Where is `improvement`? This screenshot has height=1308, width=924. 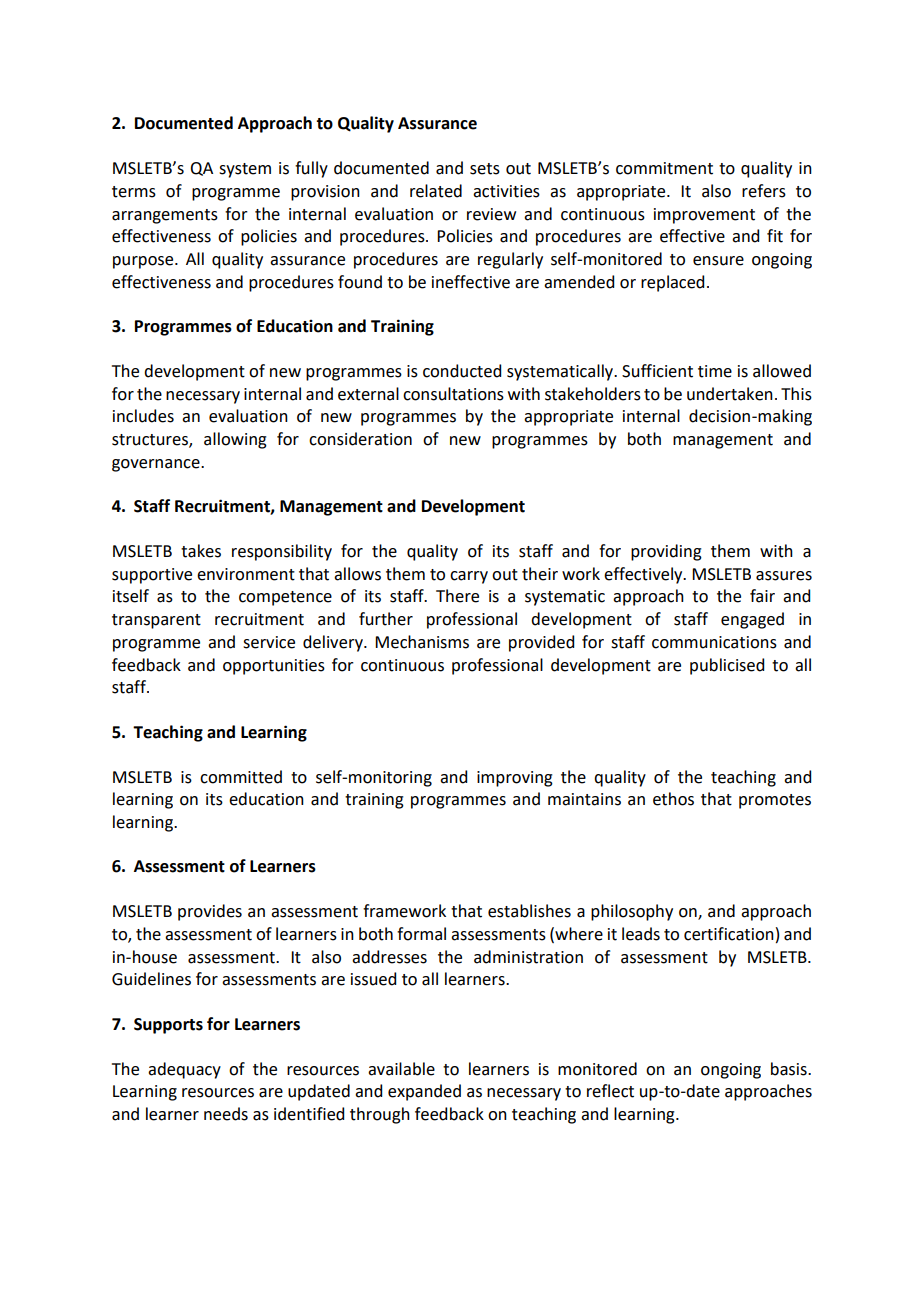
improvement is located at coordinates (704, 216).
